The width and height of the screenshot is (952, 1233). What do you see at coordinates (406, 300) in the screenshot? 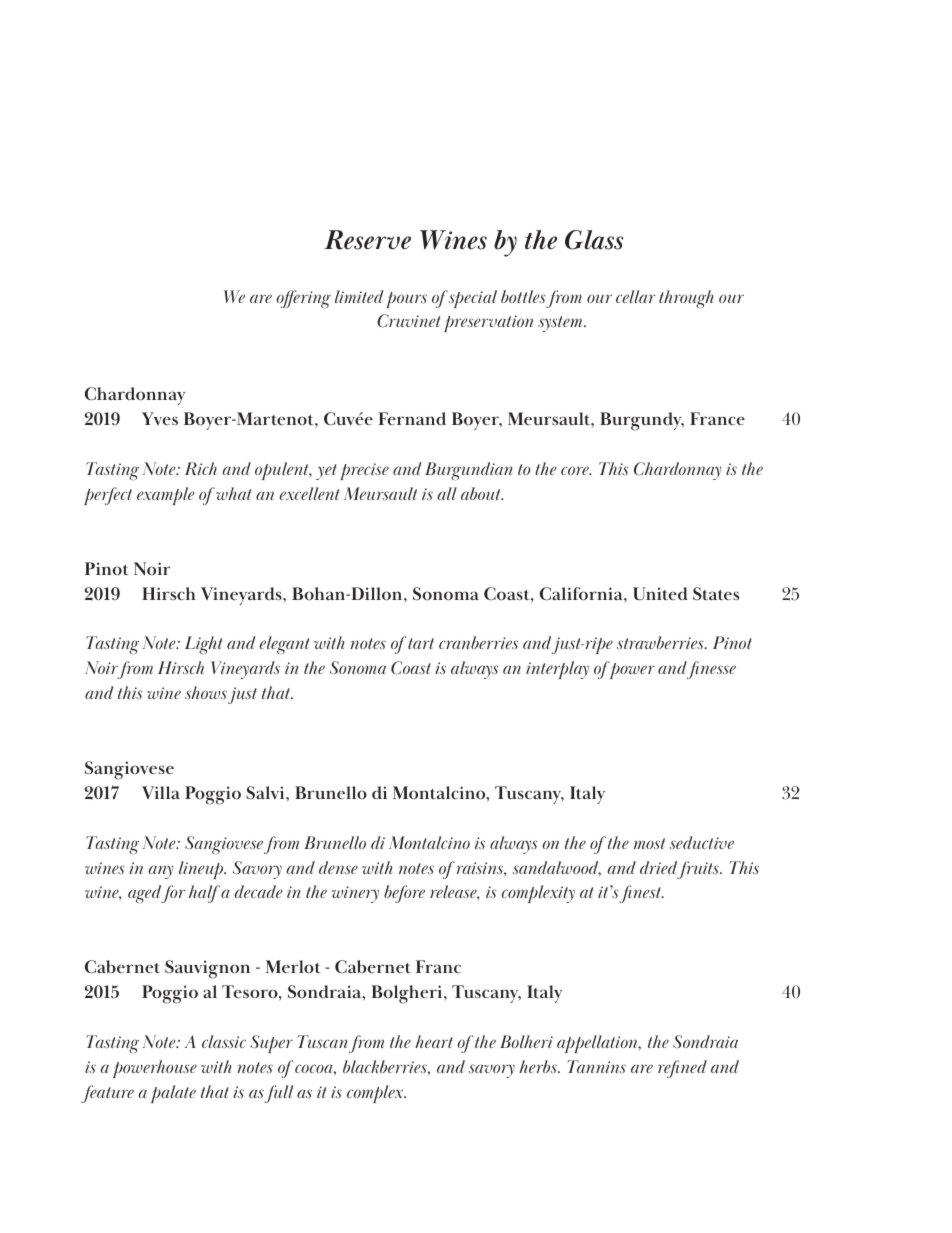
I see `pours` at bounding box center [406, 300].
